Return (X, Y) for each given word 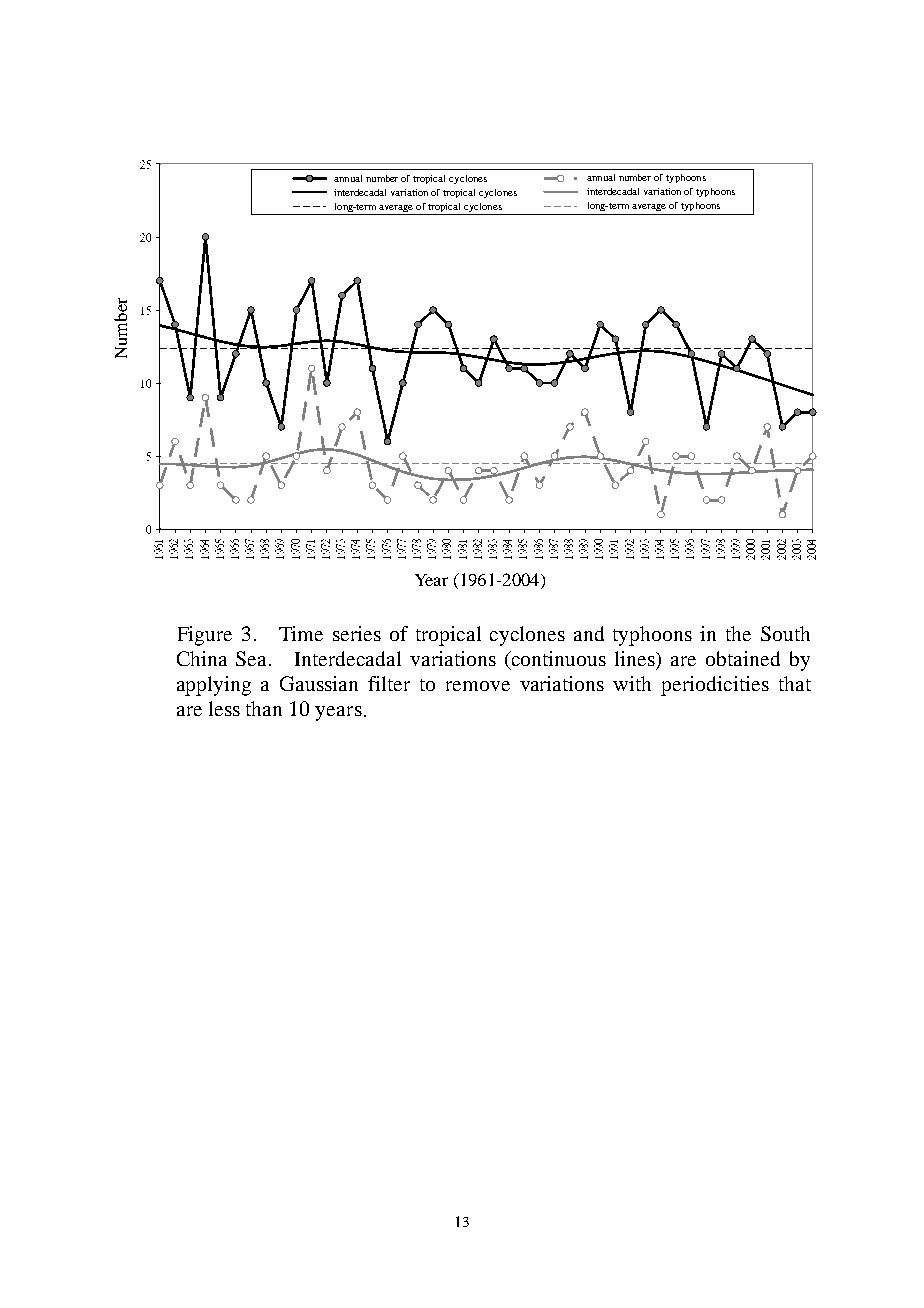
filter (389, 683)
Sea (253, 658)
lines (636, 659)
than (264, 708)
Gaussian (319, 683)
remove (478, 686)
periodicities (715, 686)
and (589, 633)
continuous (558, 658)
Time (301, 633)
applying (214, 686)
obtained (743, 658)
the (738, 633)
